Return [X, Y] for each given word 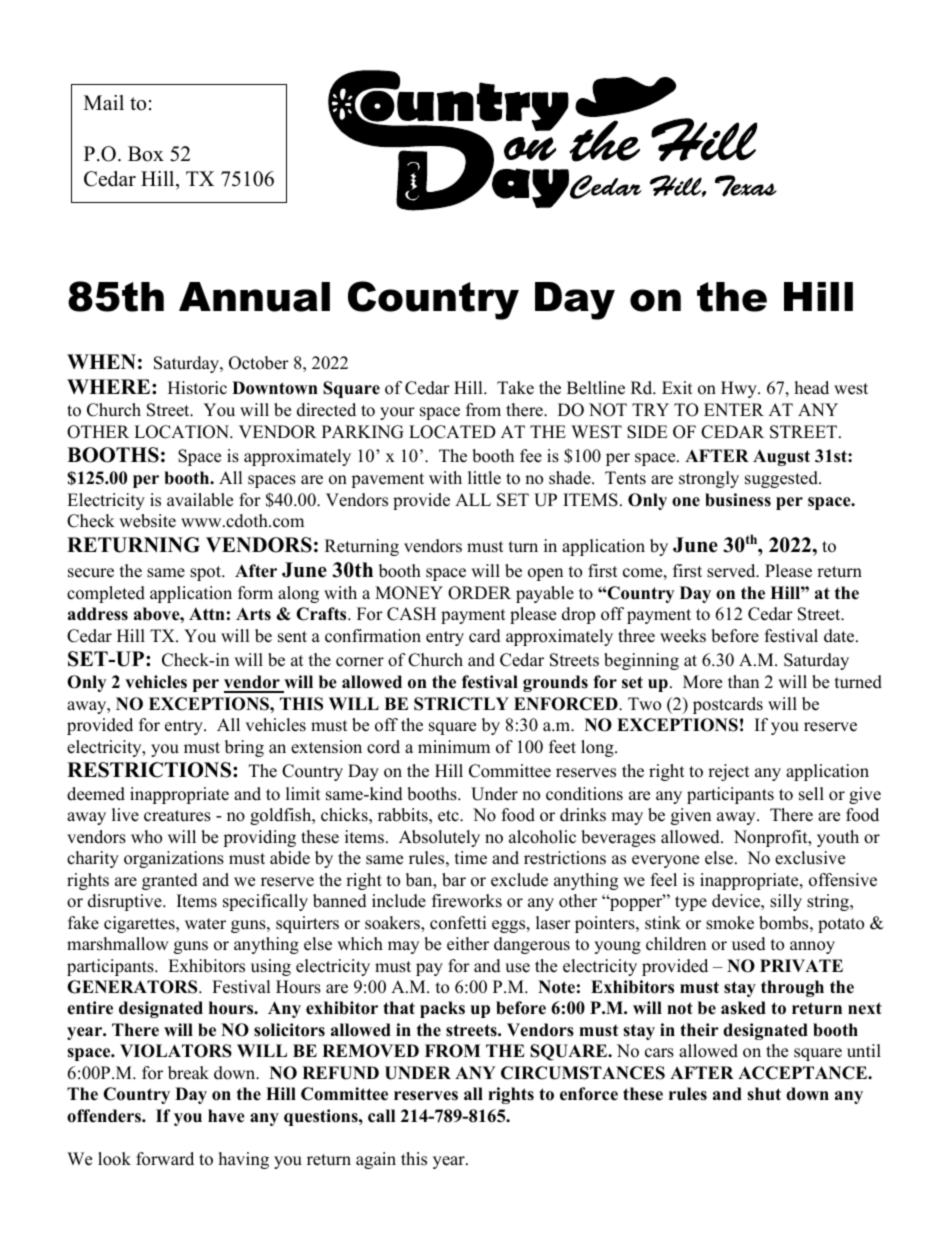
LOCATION [182, 432]
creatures [177, 816]
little [484, 478]
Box [146, 154]
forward [165, 1159]
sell [811, 794]
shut [764, 1094]
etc [449, 816]
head [812, 388]
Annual [254, 297]
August [781, 457]
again [376, 1160]
